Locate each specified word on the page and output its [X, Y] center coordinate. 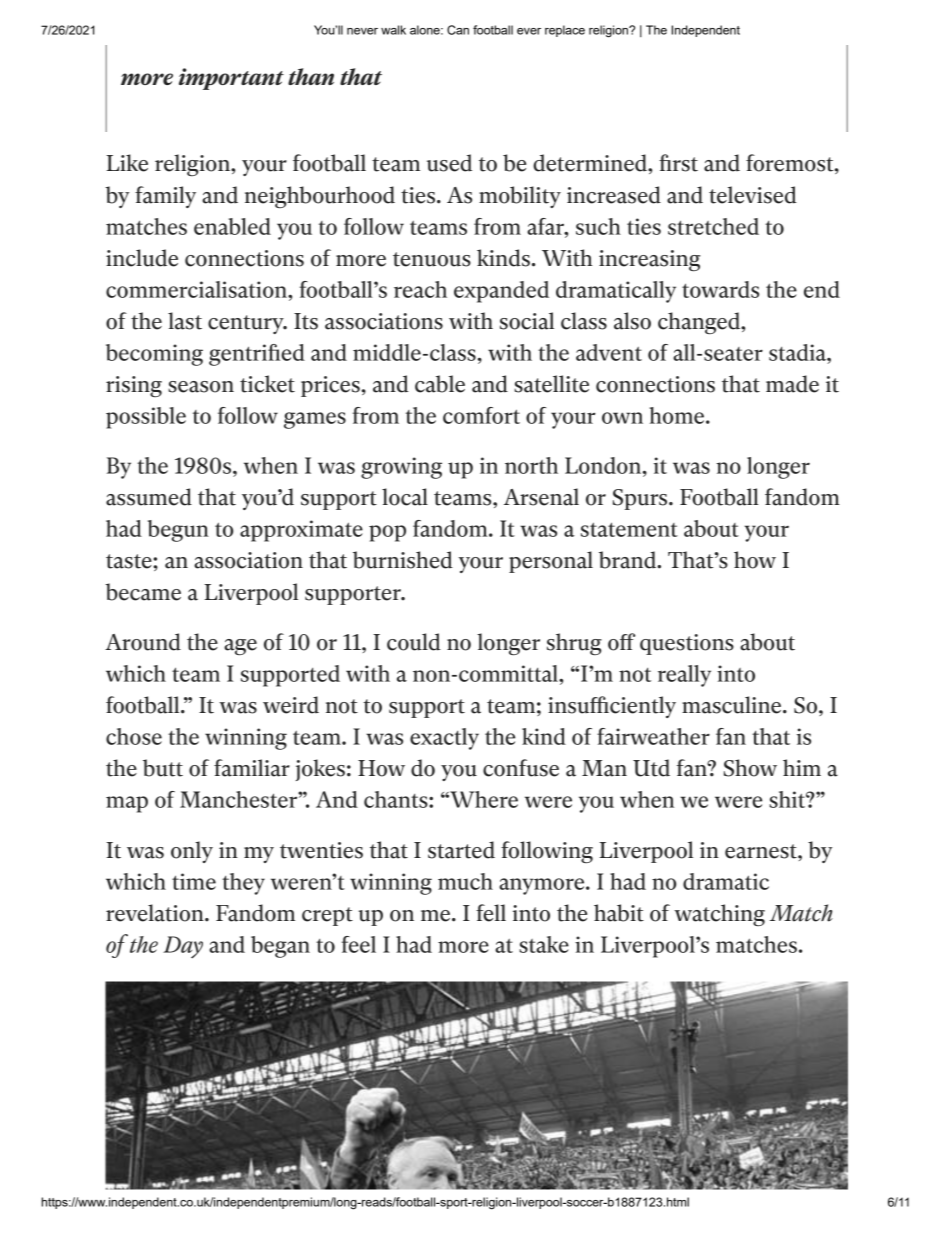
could [414, 642]
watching [719, 915]
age [240, 647]
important [231, 79]
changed [700, 323]
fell [491, 913]
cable [440, 384]
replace [565, 31]
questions [687, 644]
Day [183, 947]
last [185, 321]
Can [458, 30]
